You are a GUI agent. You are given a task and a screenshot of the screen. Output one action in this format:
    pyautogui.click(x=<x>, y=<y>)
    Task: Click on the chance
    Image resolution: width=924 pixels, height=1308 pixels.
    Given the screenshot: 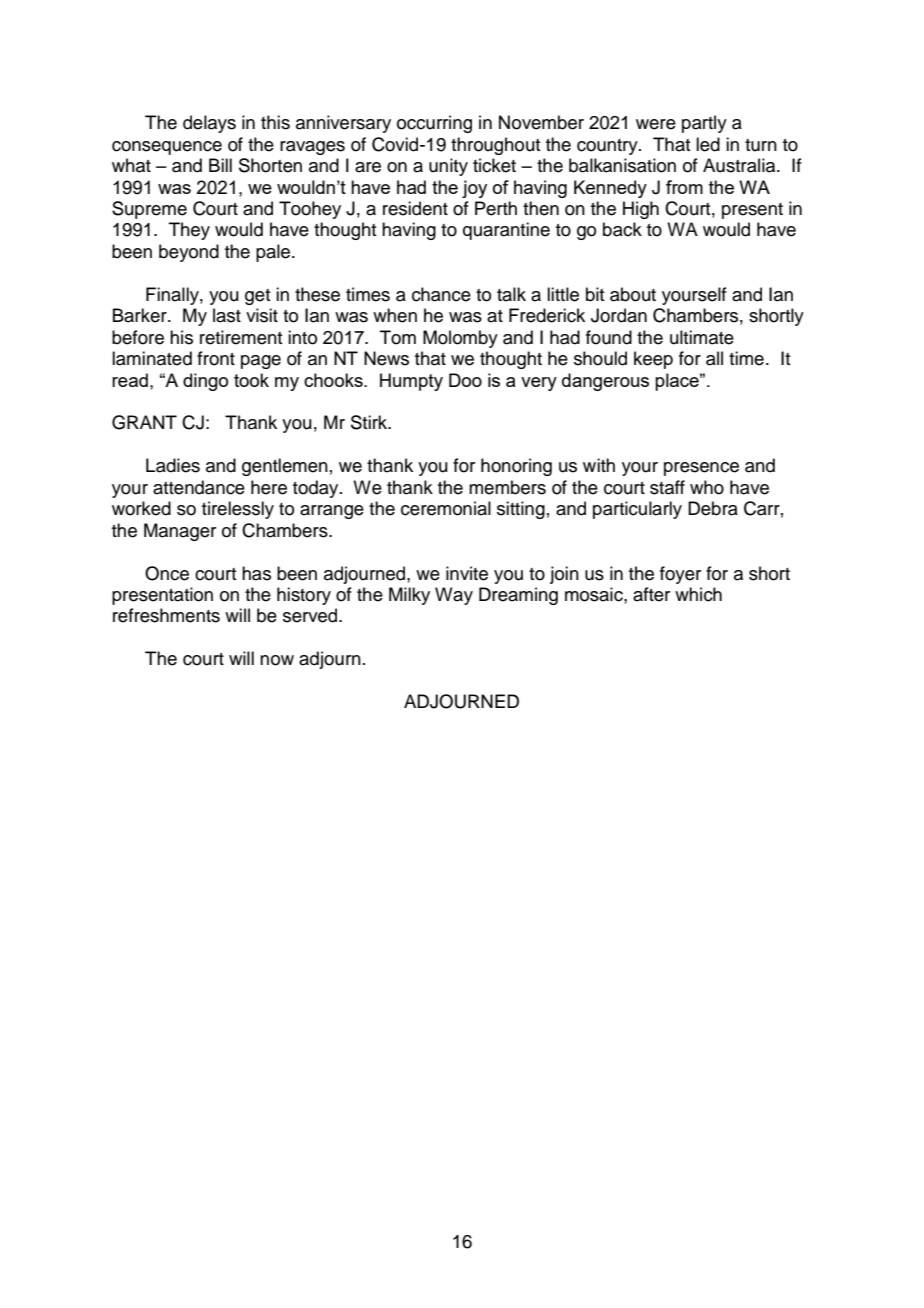 What is the action you would take?
    pyautogui.click(x=441, y=294)
